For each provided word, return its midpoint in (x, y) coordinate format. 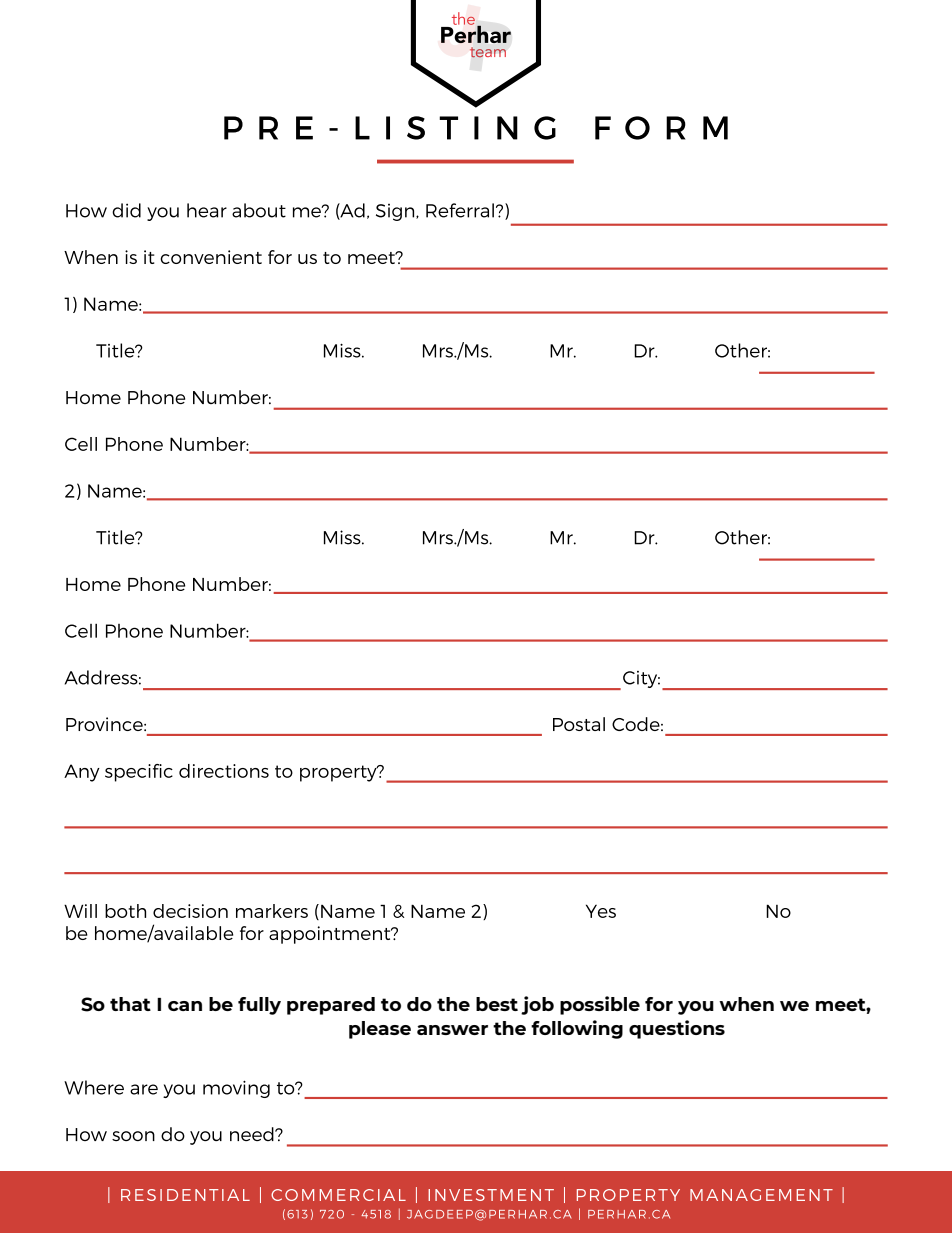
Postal (579, 724)
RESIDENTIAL (185, 1195)
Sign (396, 212)
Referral (460, 210)
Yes (601, 911)
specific (139, 773)
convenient (211, 257)
